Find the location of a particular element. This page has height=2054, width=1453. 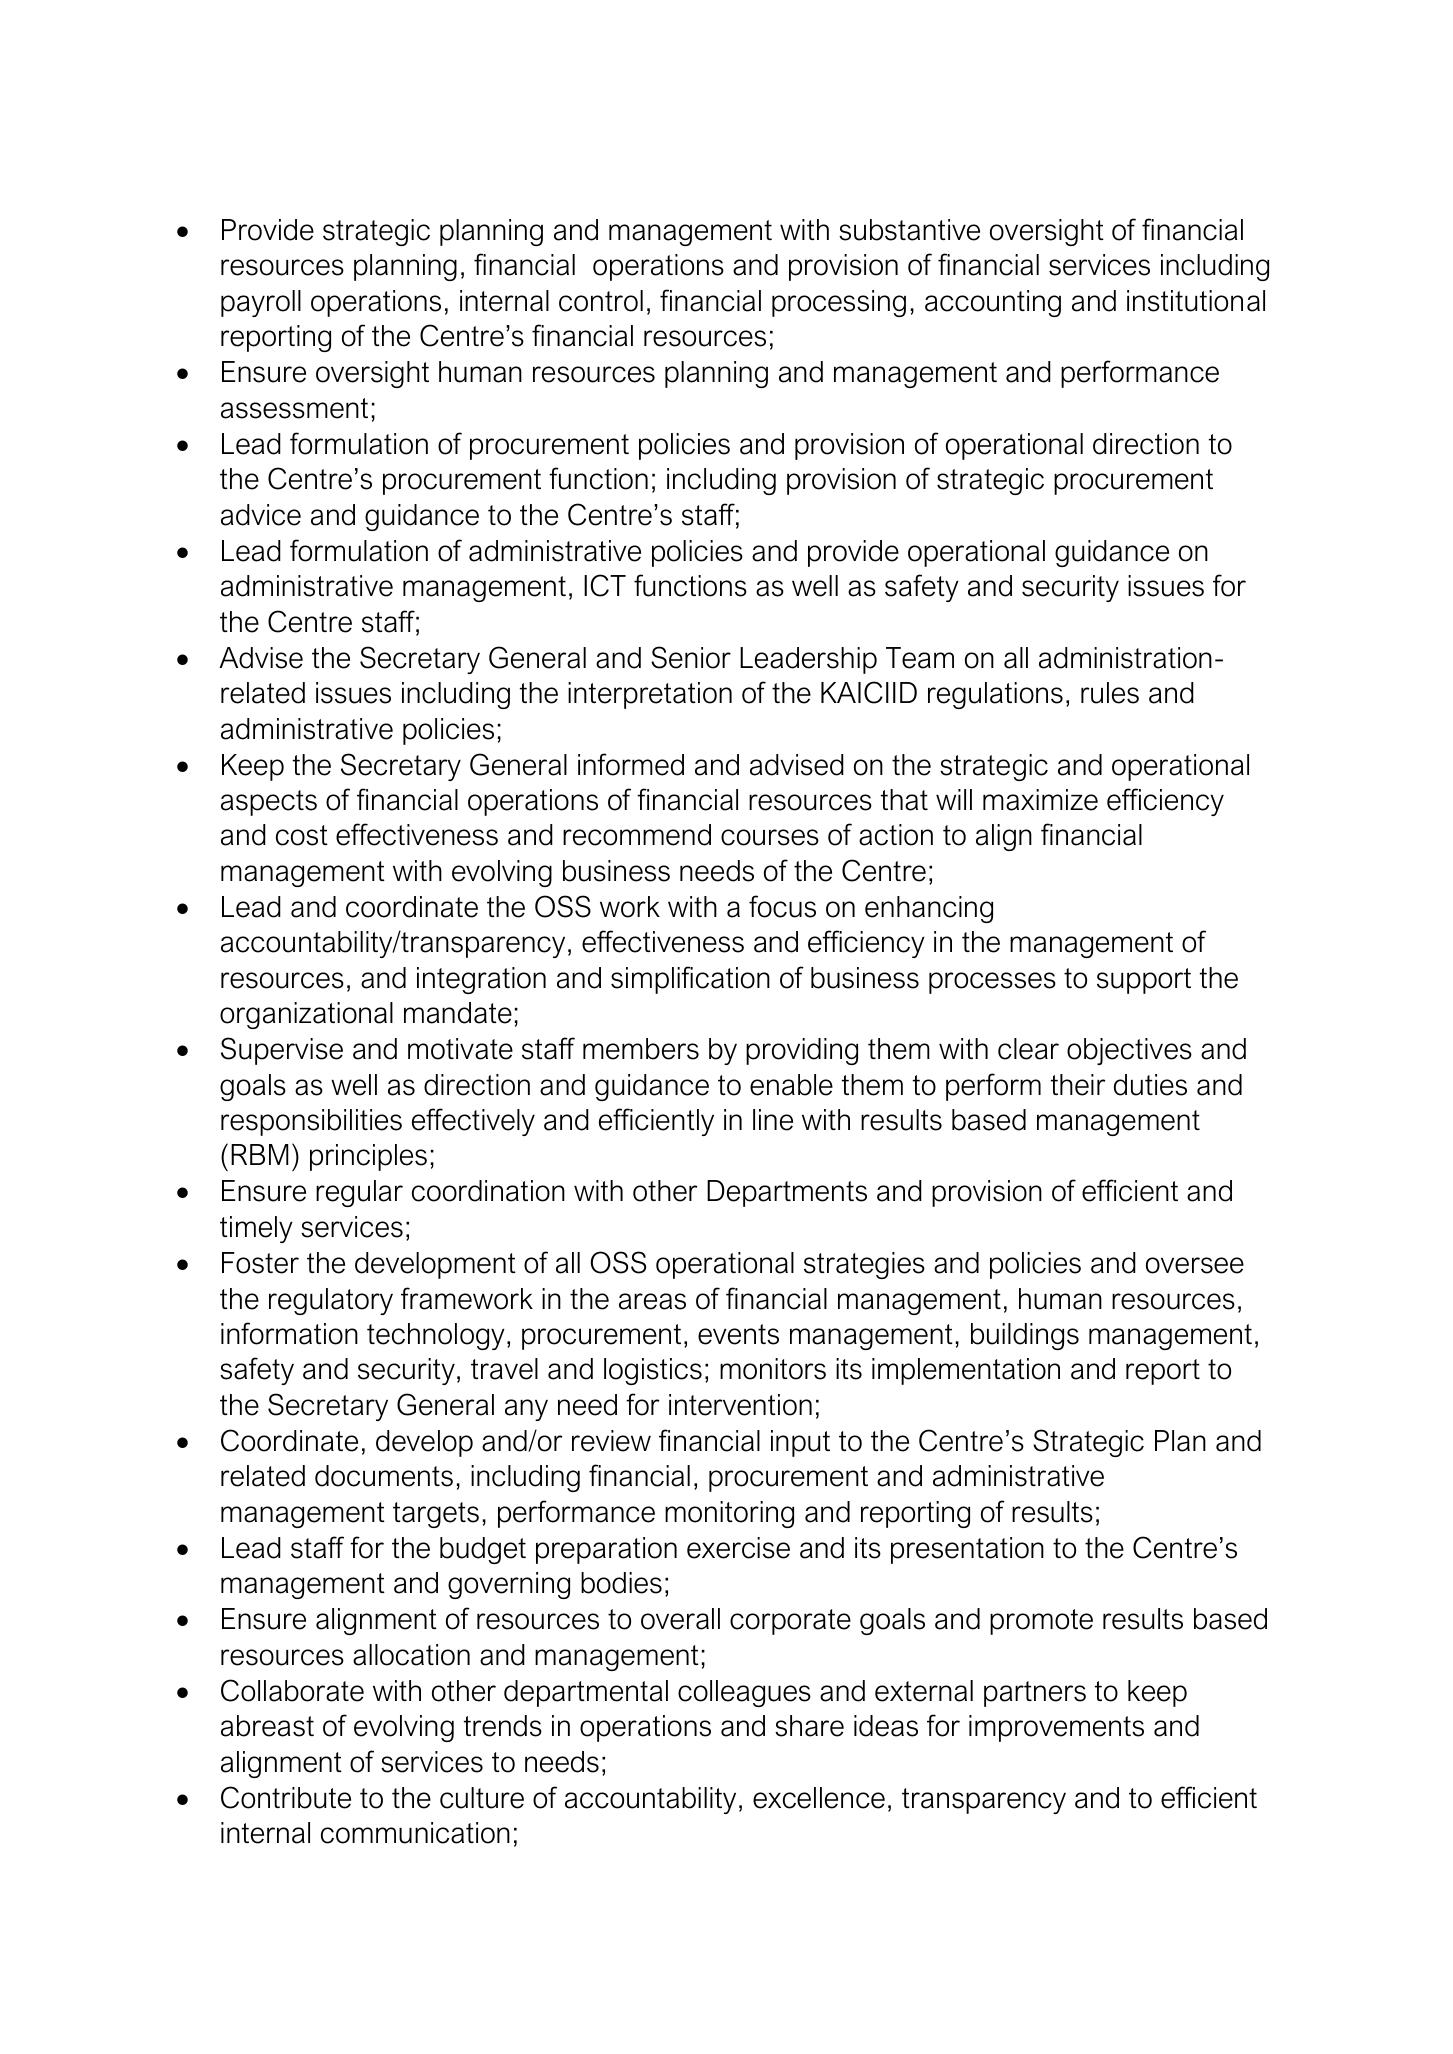

simplification is located at coordinates (690, 980).
